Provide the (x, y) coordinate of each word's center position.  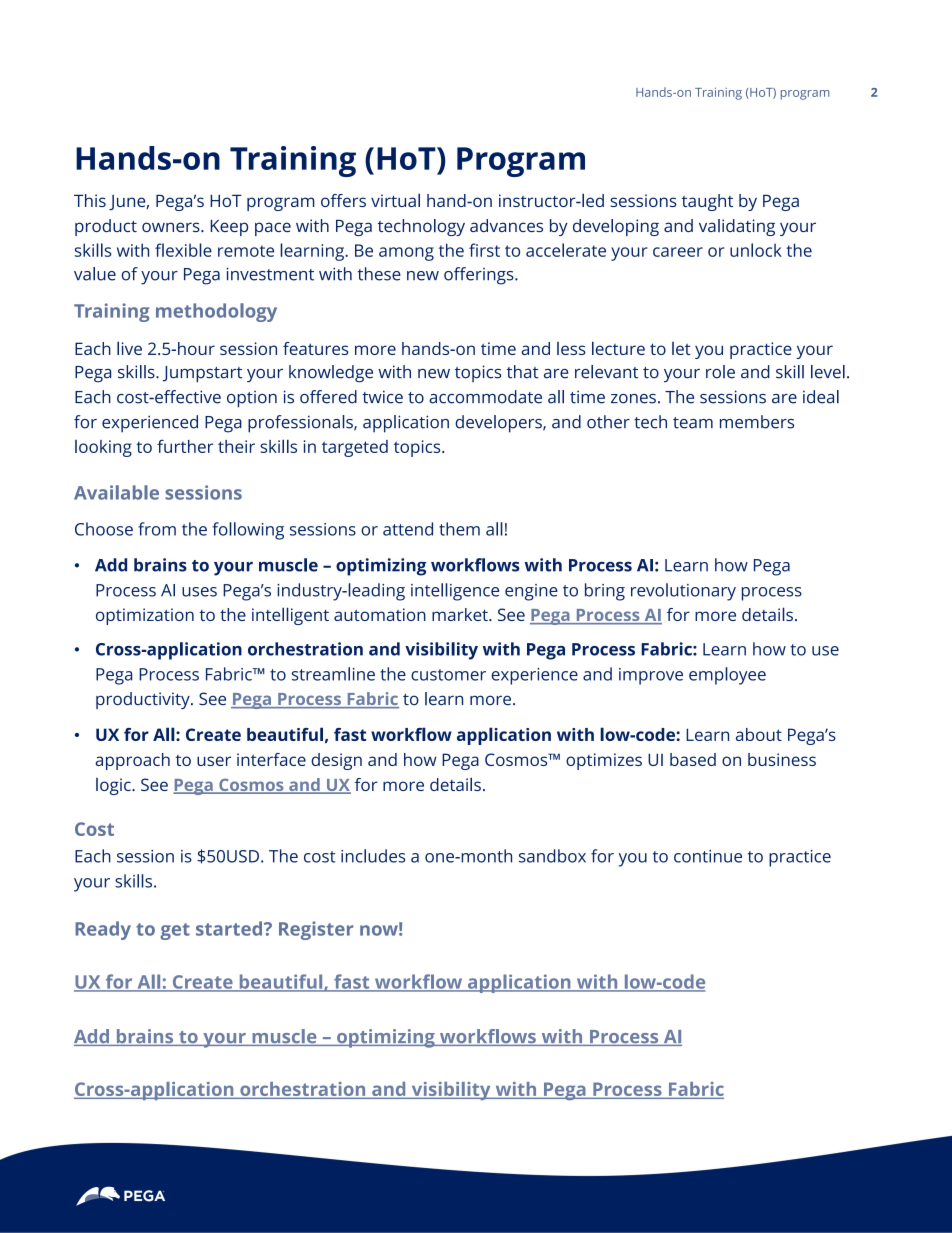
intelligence (455, 592)
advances (506, 225)
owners (172, 227)
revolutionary (683, 592)
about (759, 734)
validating (737, 227)
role (720, 372)
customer (448, 675)
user (214, 761)
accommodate (485, 397)
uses (199, 592)
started (229, 928)
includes (373, 856)
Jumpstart (202, 374)
